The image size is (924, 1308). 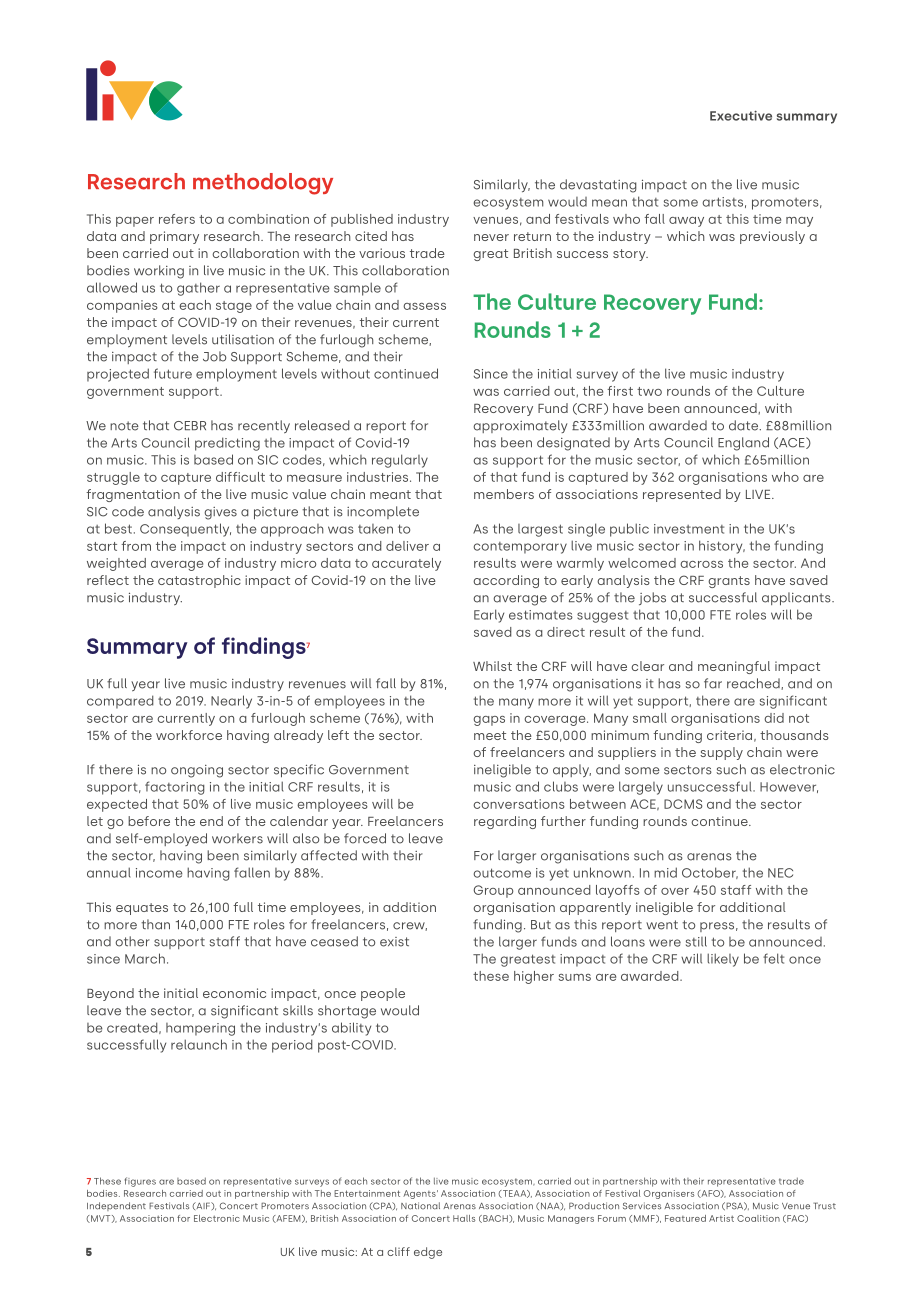 What do you see at coordinates (741, 115) in the page?
I see `Executive` at bounding box center [741, 115].
